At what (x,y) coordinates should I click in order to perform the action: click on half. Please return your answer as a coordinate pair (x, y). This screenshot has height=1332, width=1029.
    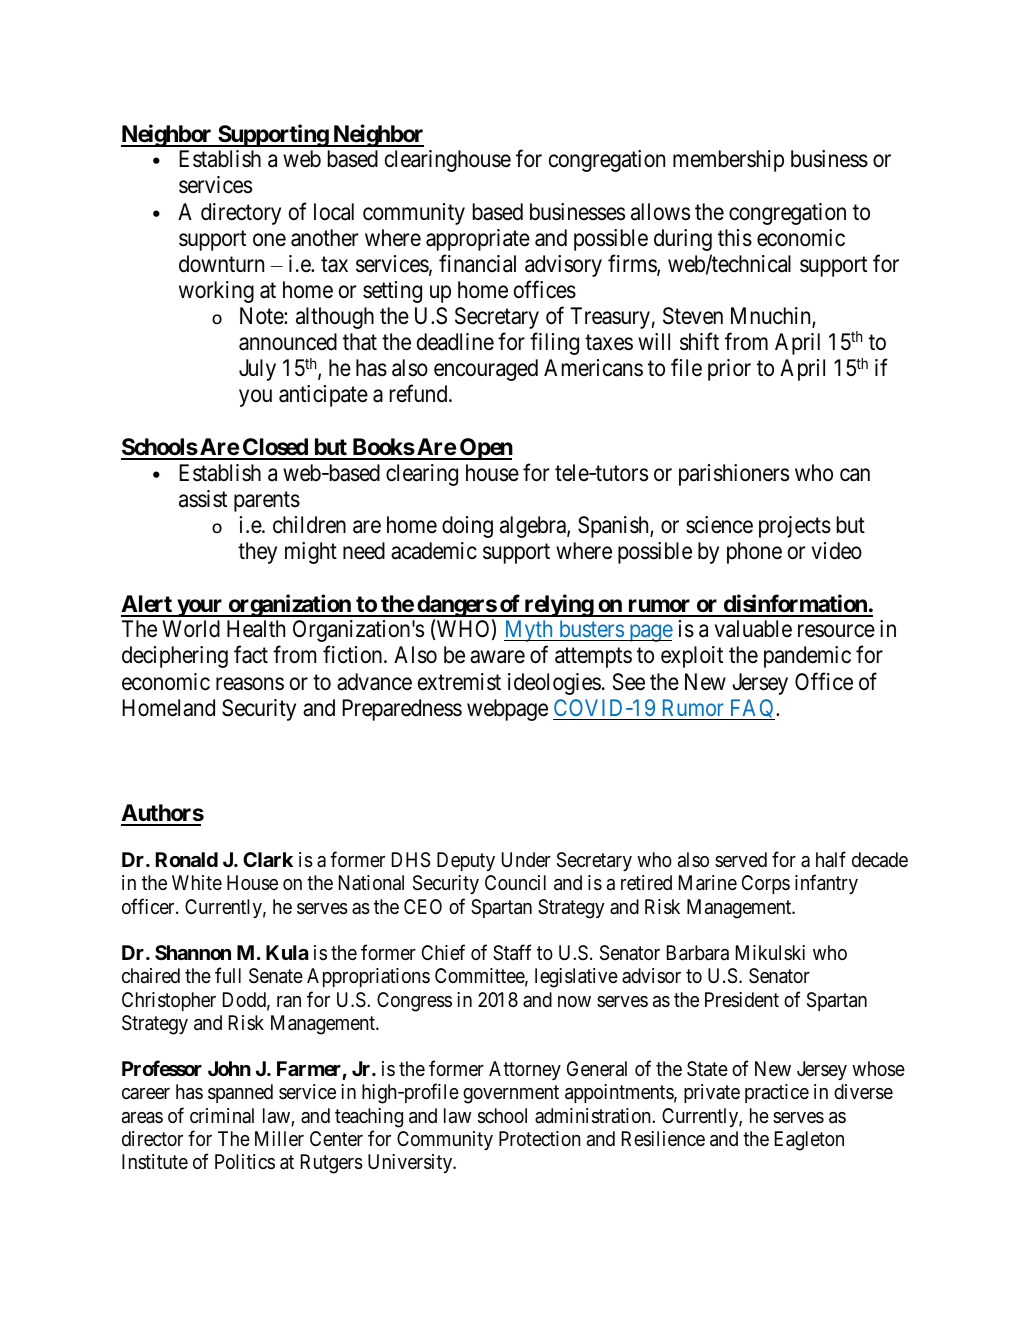
    Looking at the image, I should click on (831, 859).
